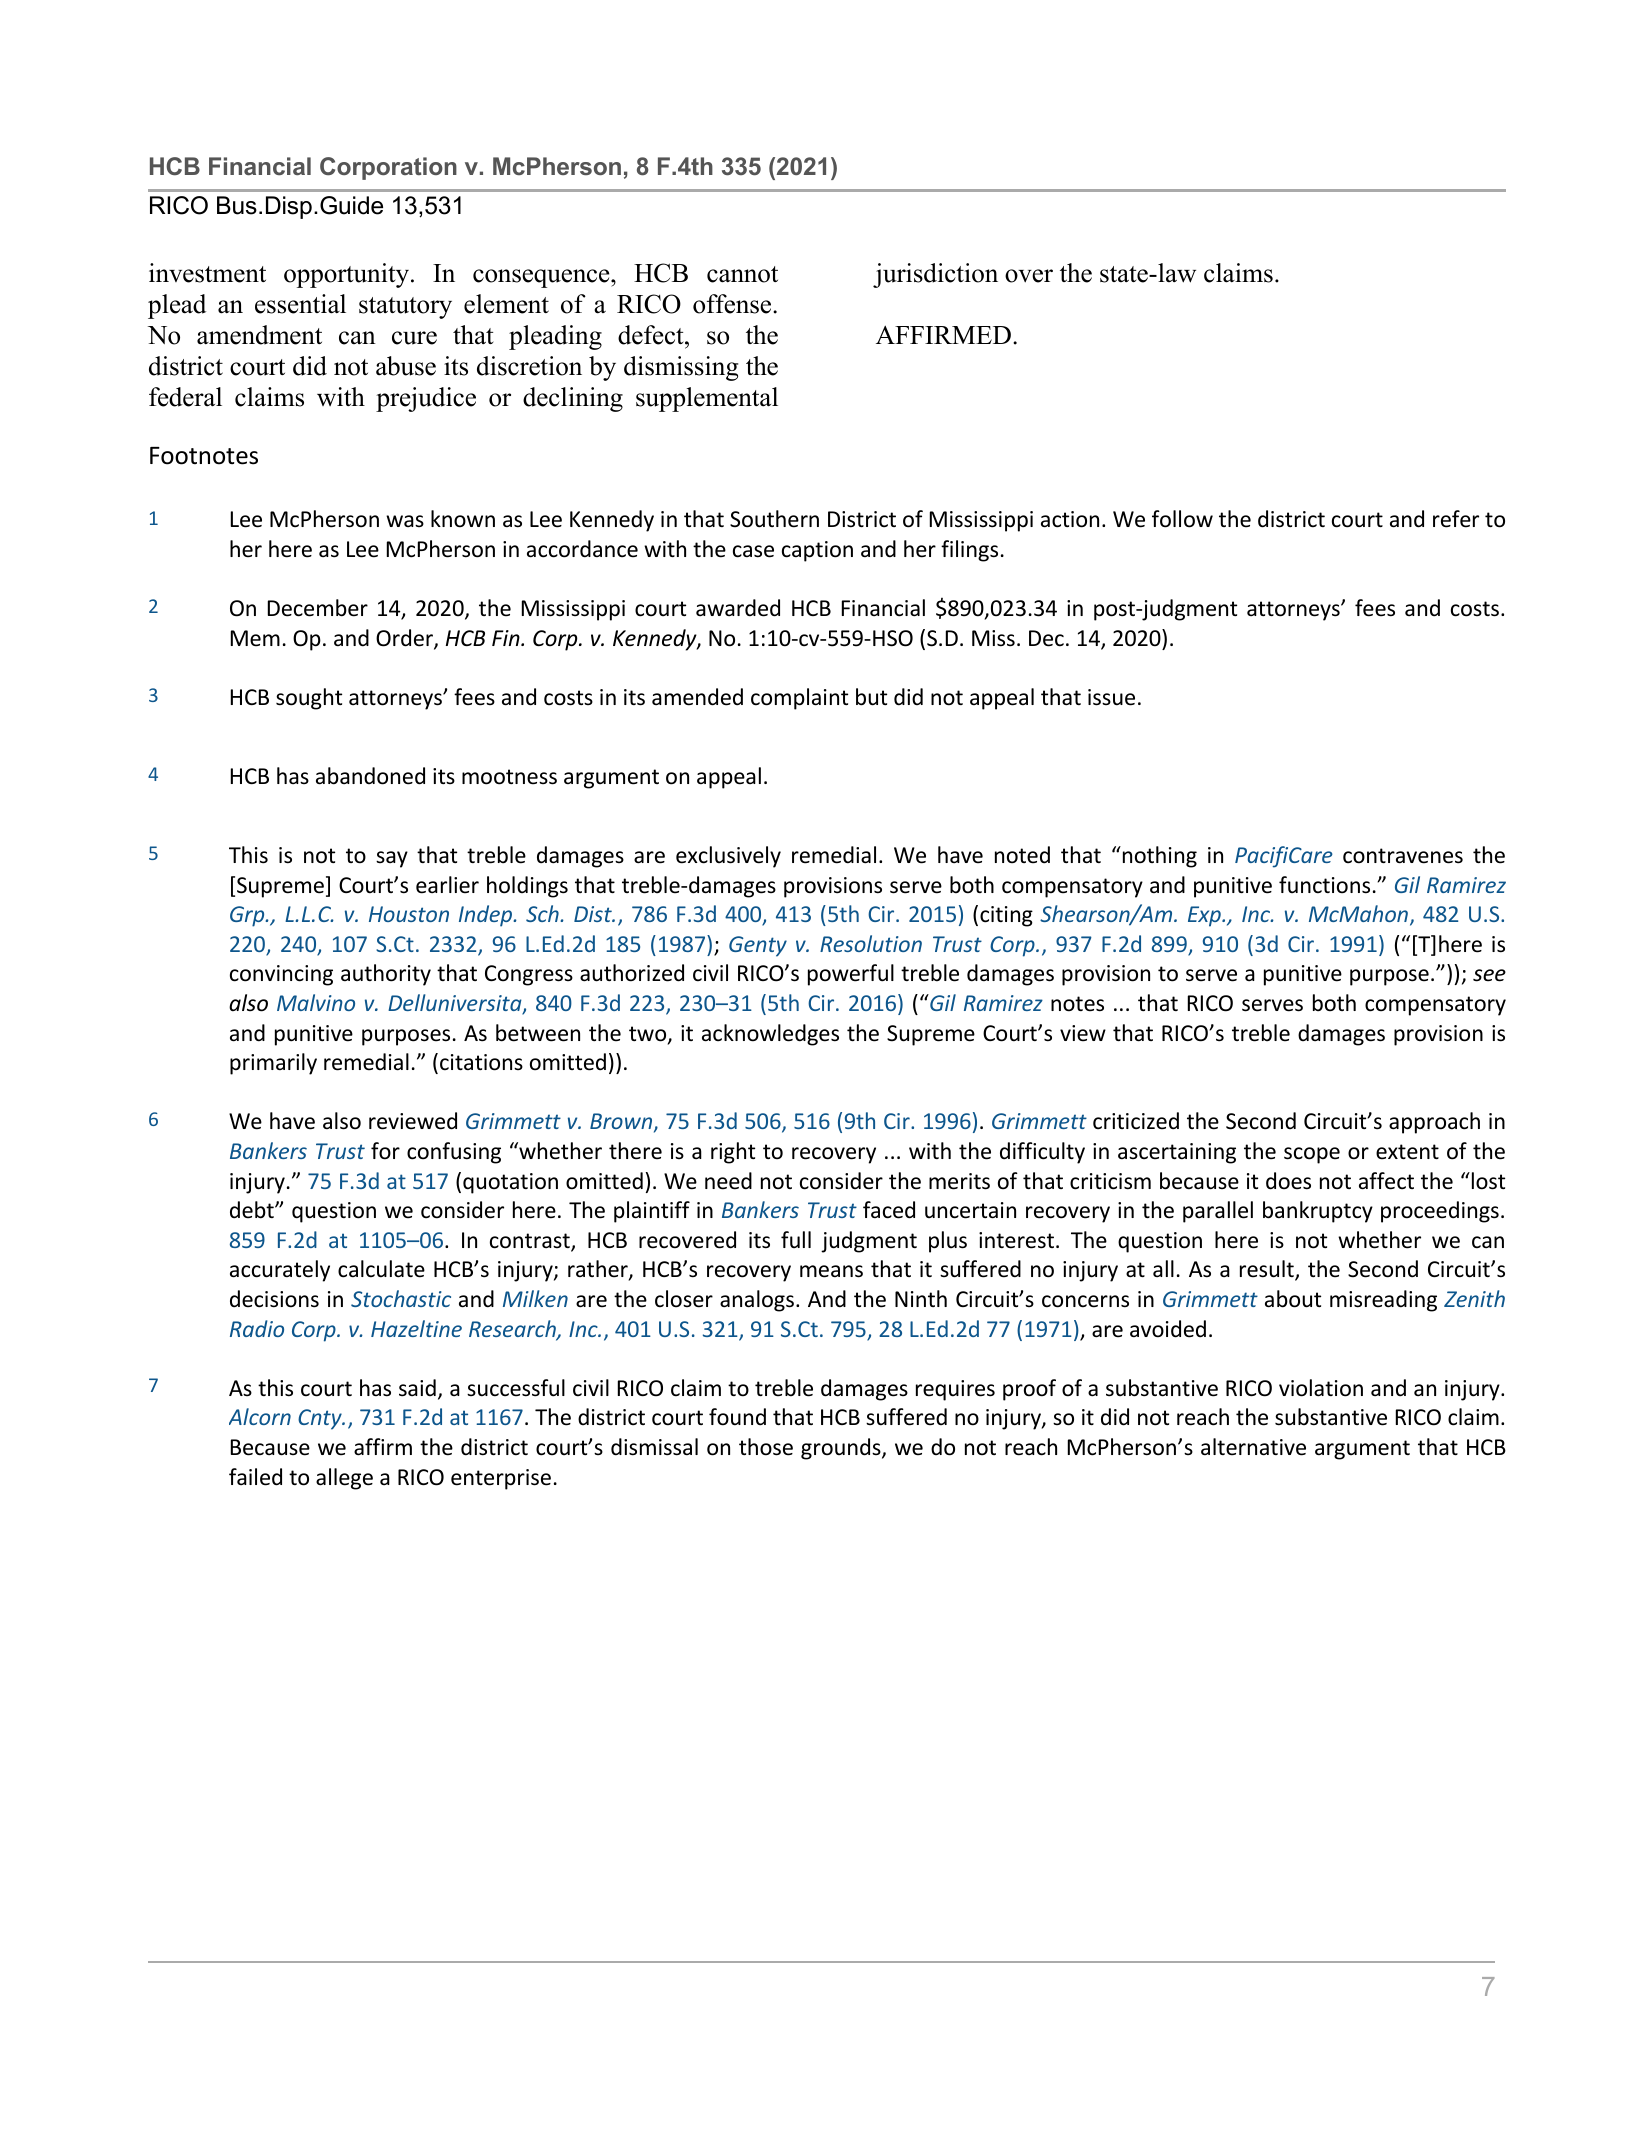  What do you see at coordinates (935, 275) in the screenshot?
I see `jurisdiction` at bounding box center [935, 275].
